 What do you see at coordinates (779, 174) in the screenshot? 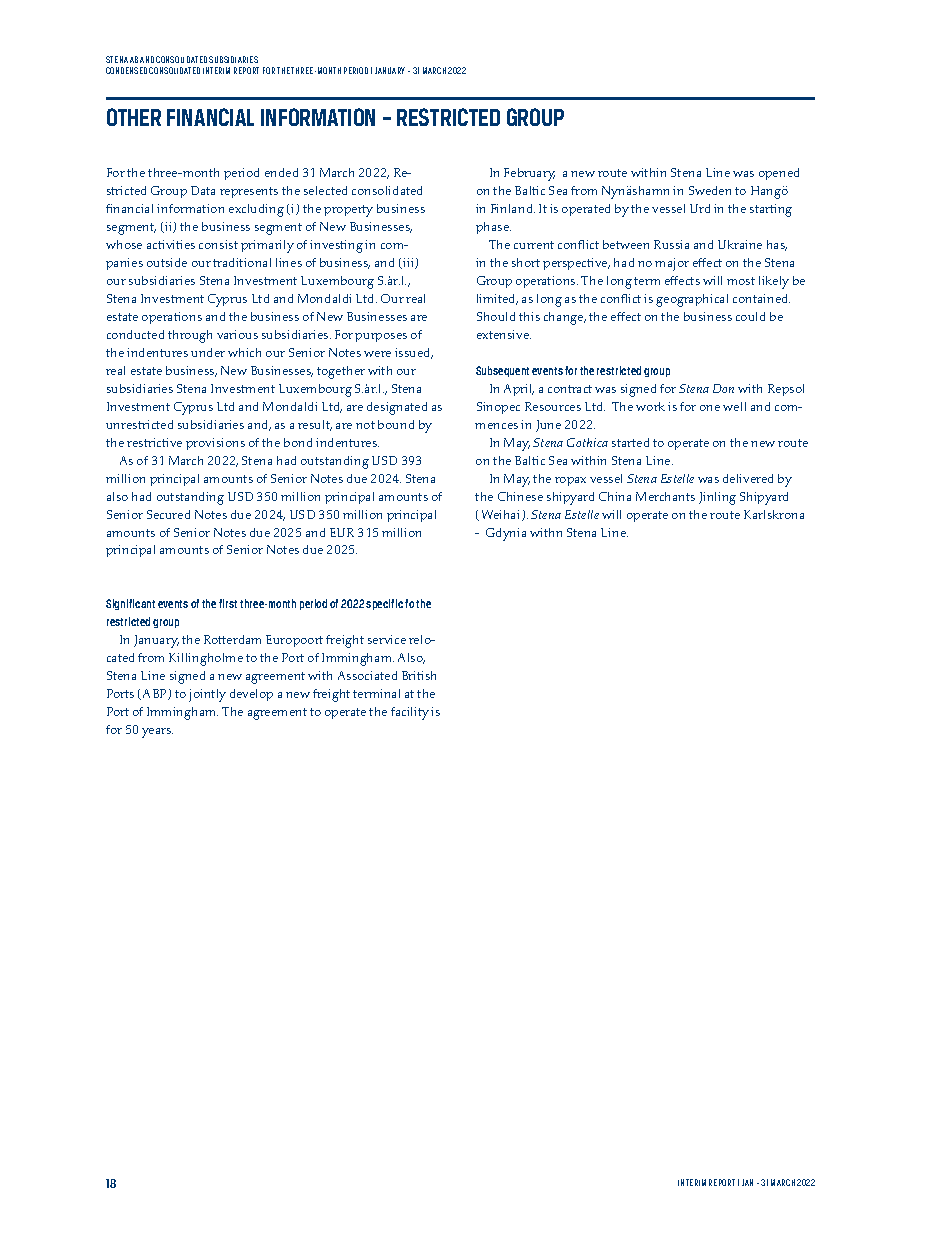
I see `opened` at bounding box center [779, 174].
